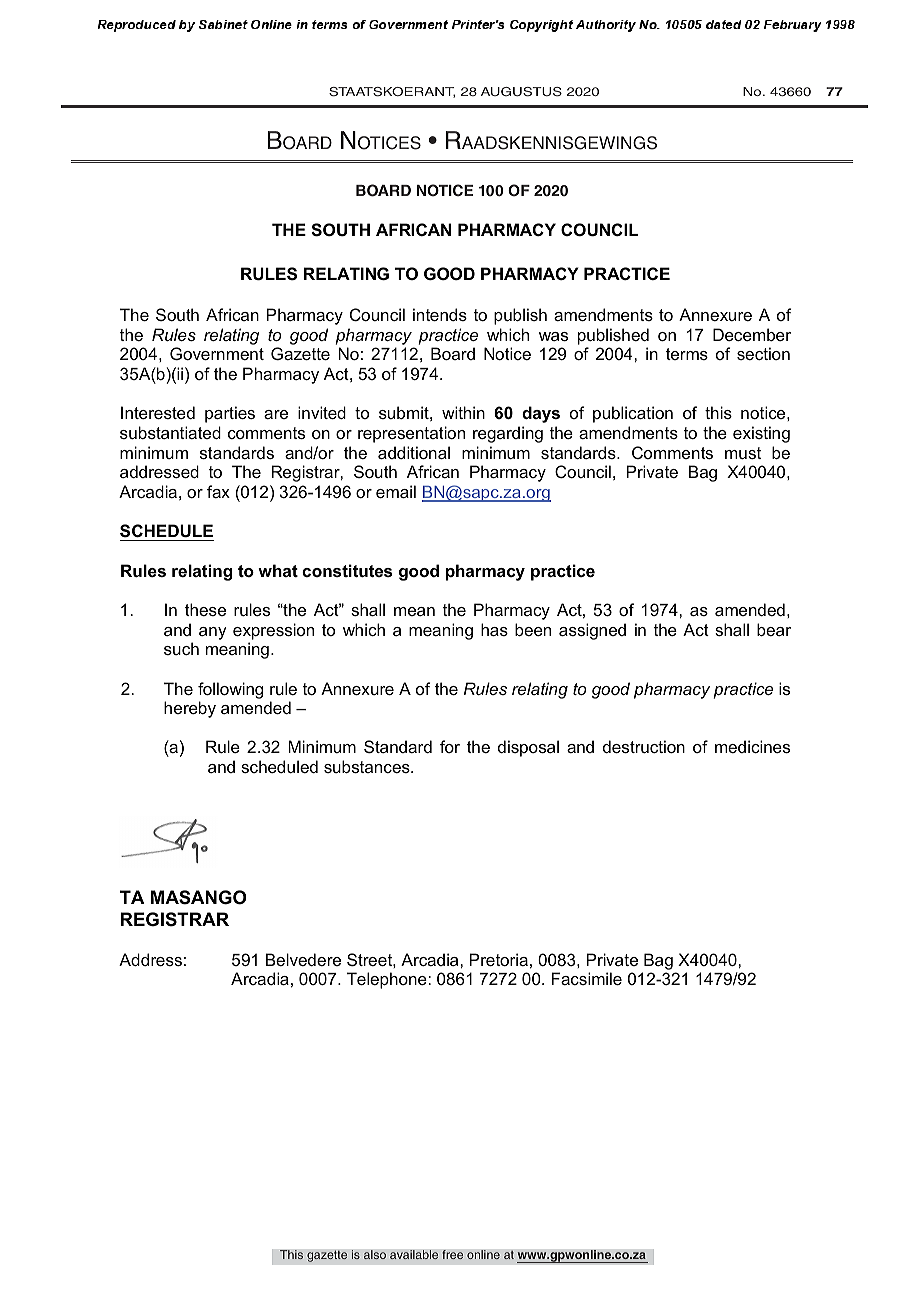 The width and height of the screenshot is (924, 1308). What do you see at coordinates (375, 1254) in the screenshot?
I see `also` at bounding box center [375, 1254].
